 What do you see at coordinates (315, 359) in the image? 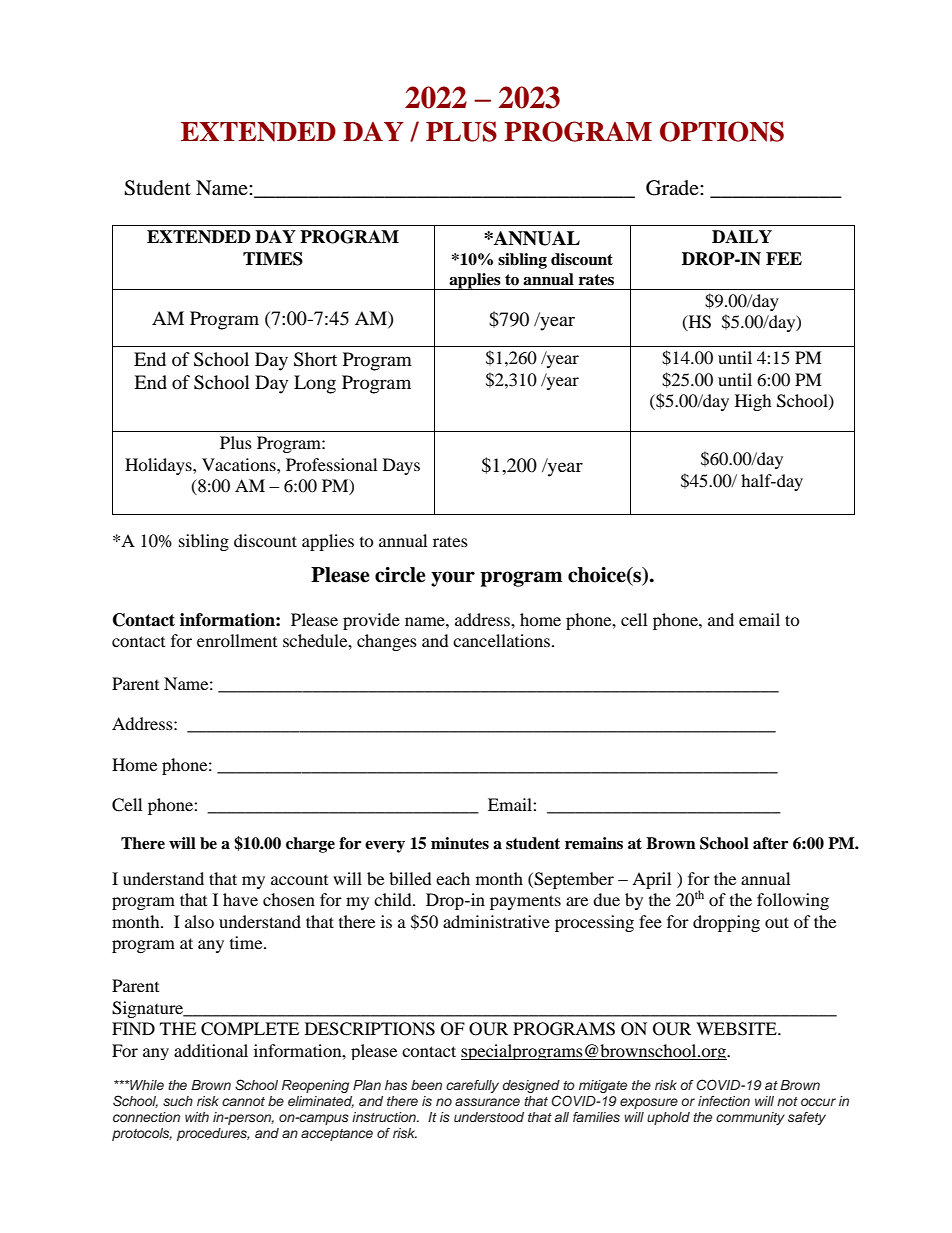
I see `Short` at bounding box center [315, 359].
